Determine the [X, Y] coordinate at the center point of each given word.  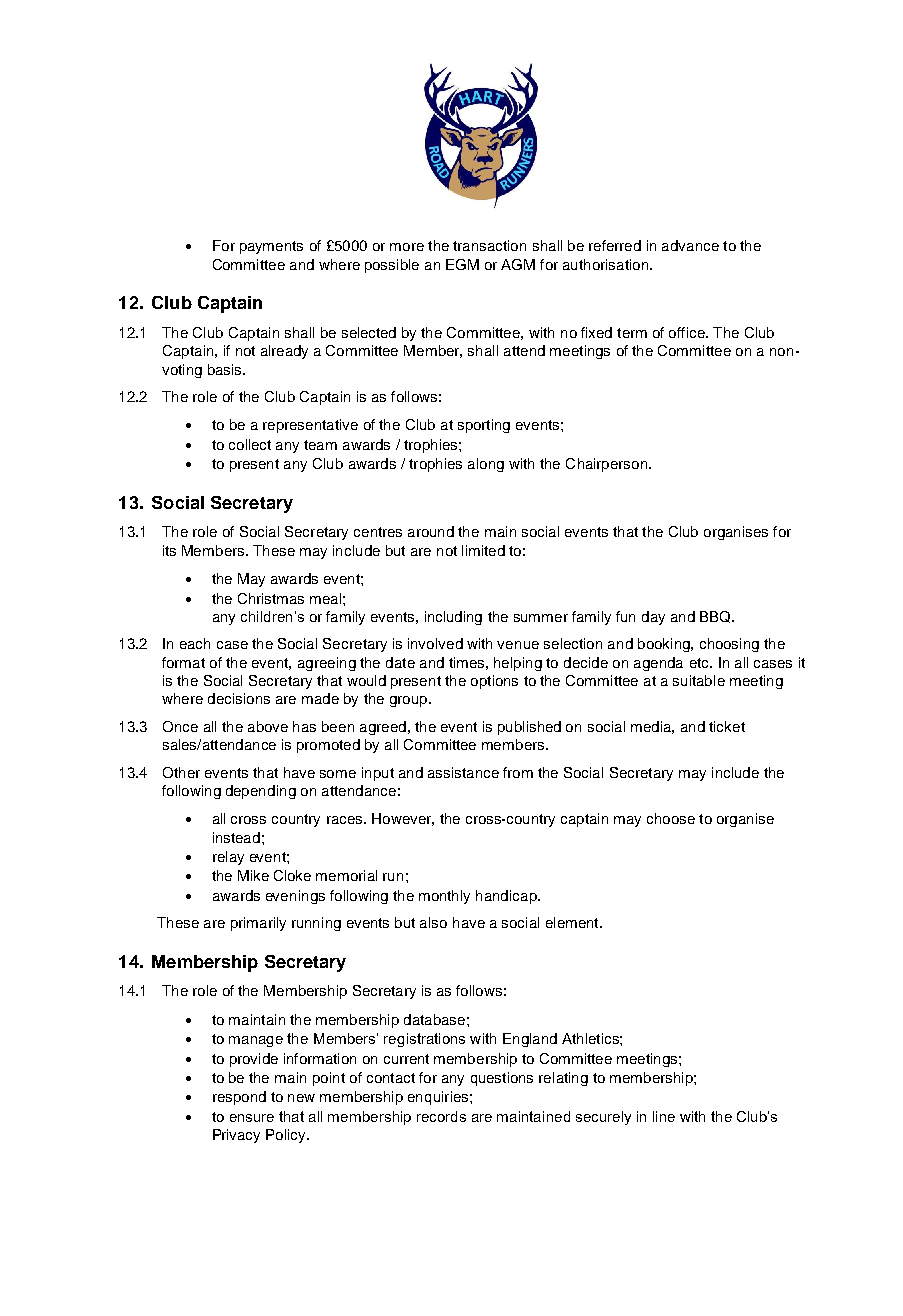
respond [239, 1098]
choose [671, 818]
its [169, 550]
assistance [463, 772]
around [431, 531]
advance [690, 245]
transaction [489, 245]
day [653, 618]
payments [271, 247]
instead [236, 837]
